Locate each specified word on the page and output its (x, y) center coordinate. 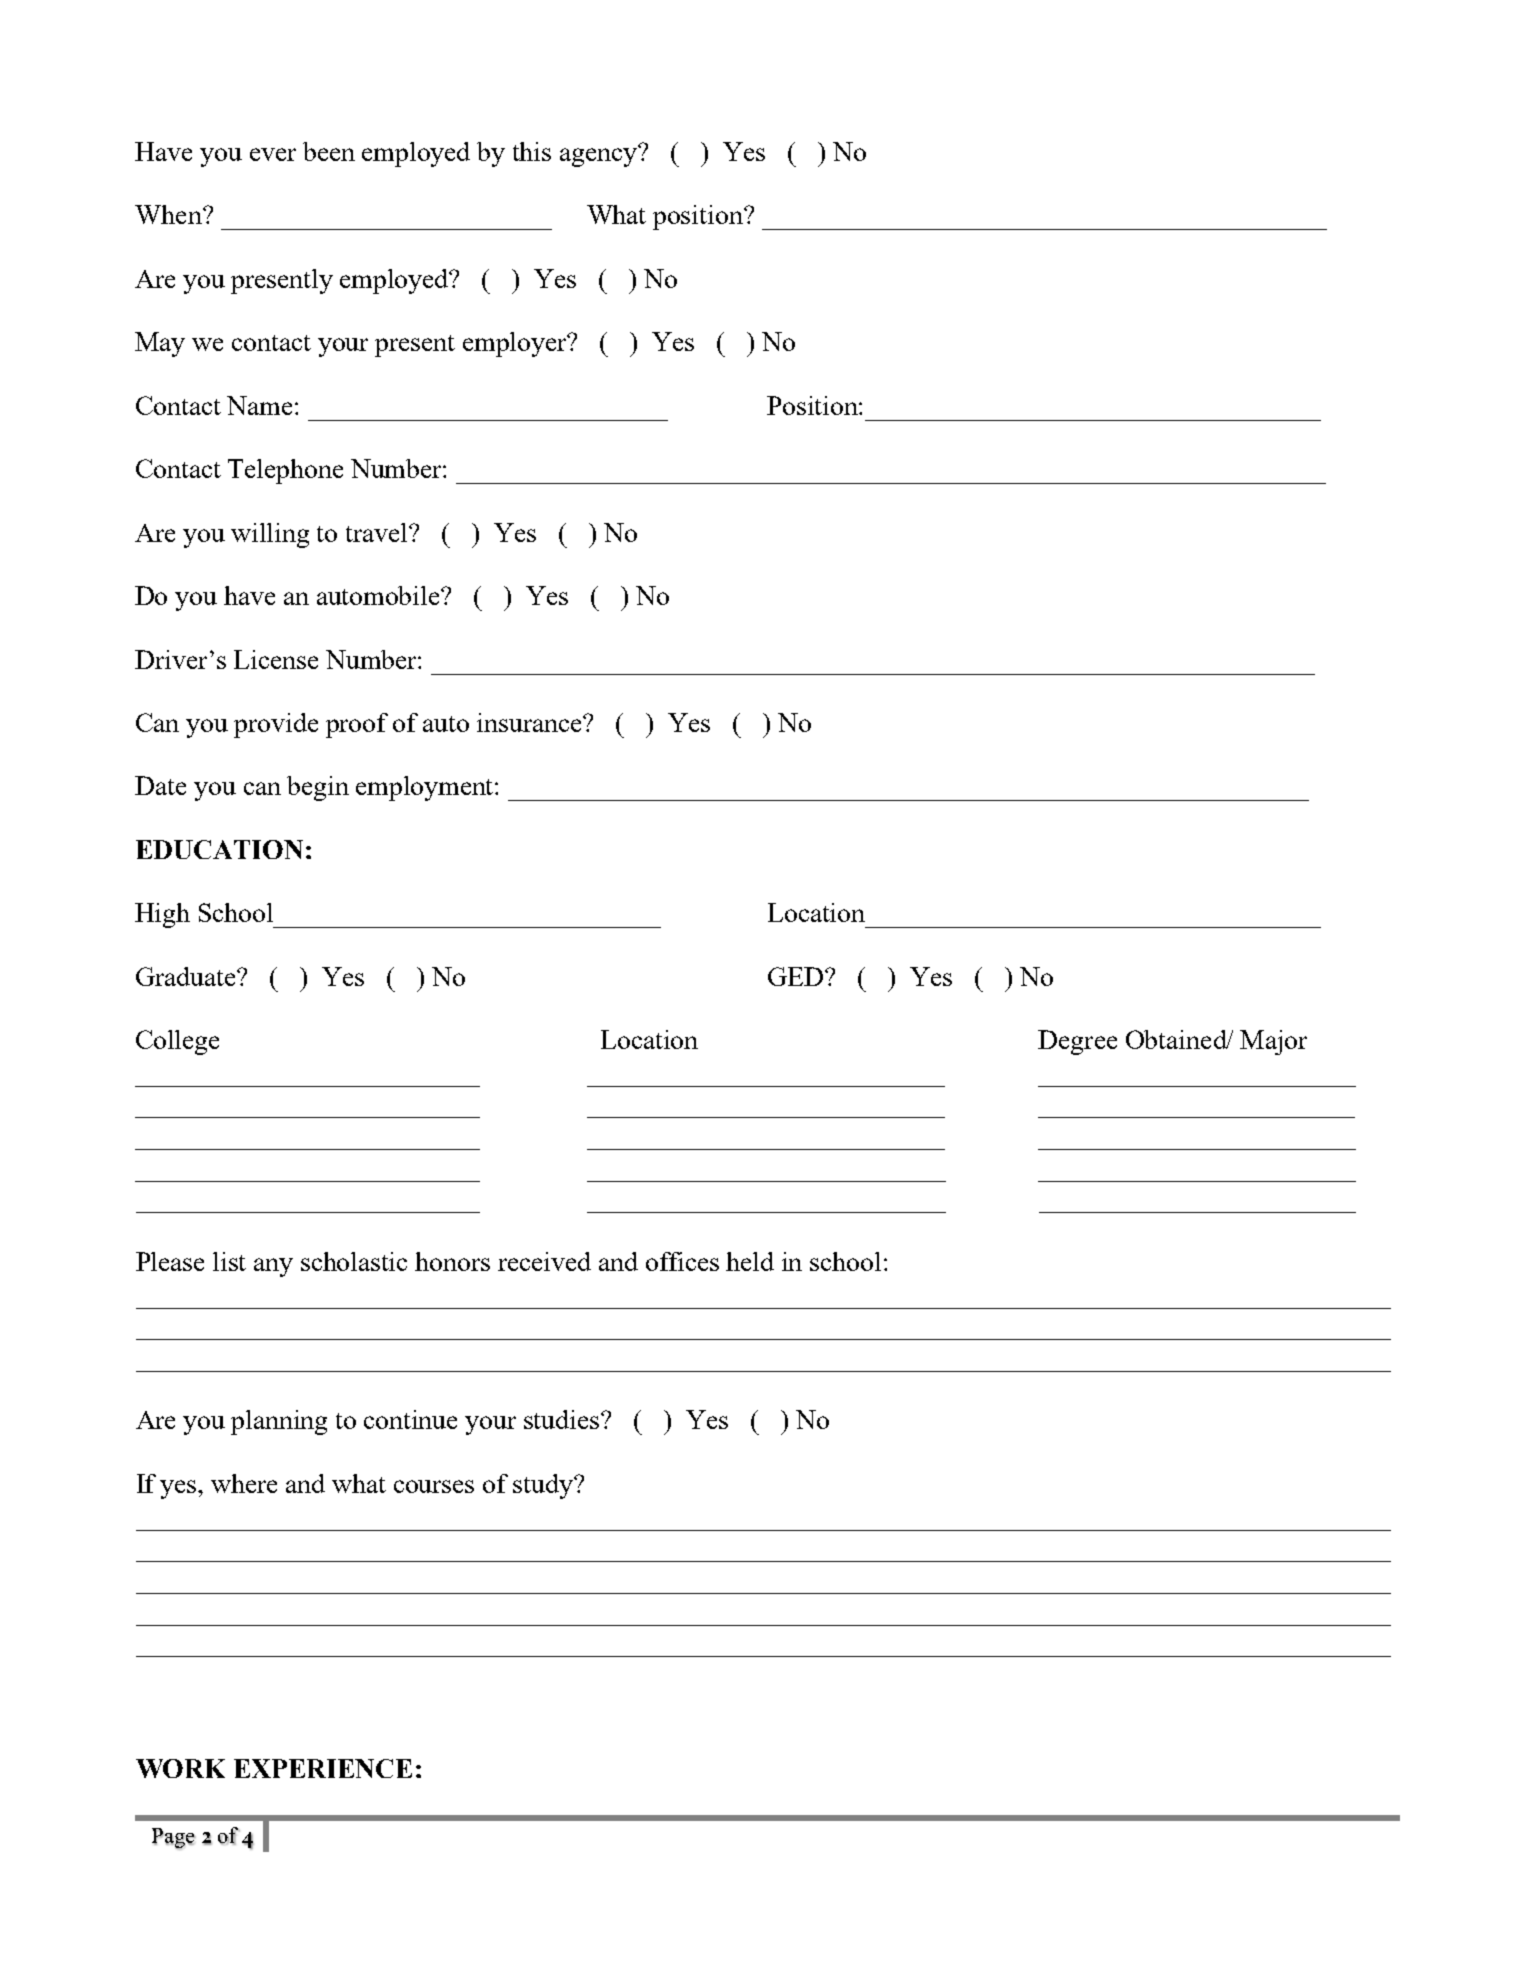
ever (273, 154)
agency (600, 156)
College (177, 1042)
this (532, 151)
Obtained (1177, 1039)
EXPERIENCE (323, 1768)
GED (797, 976)
